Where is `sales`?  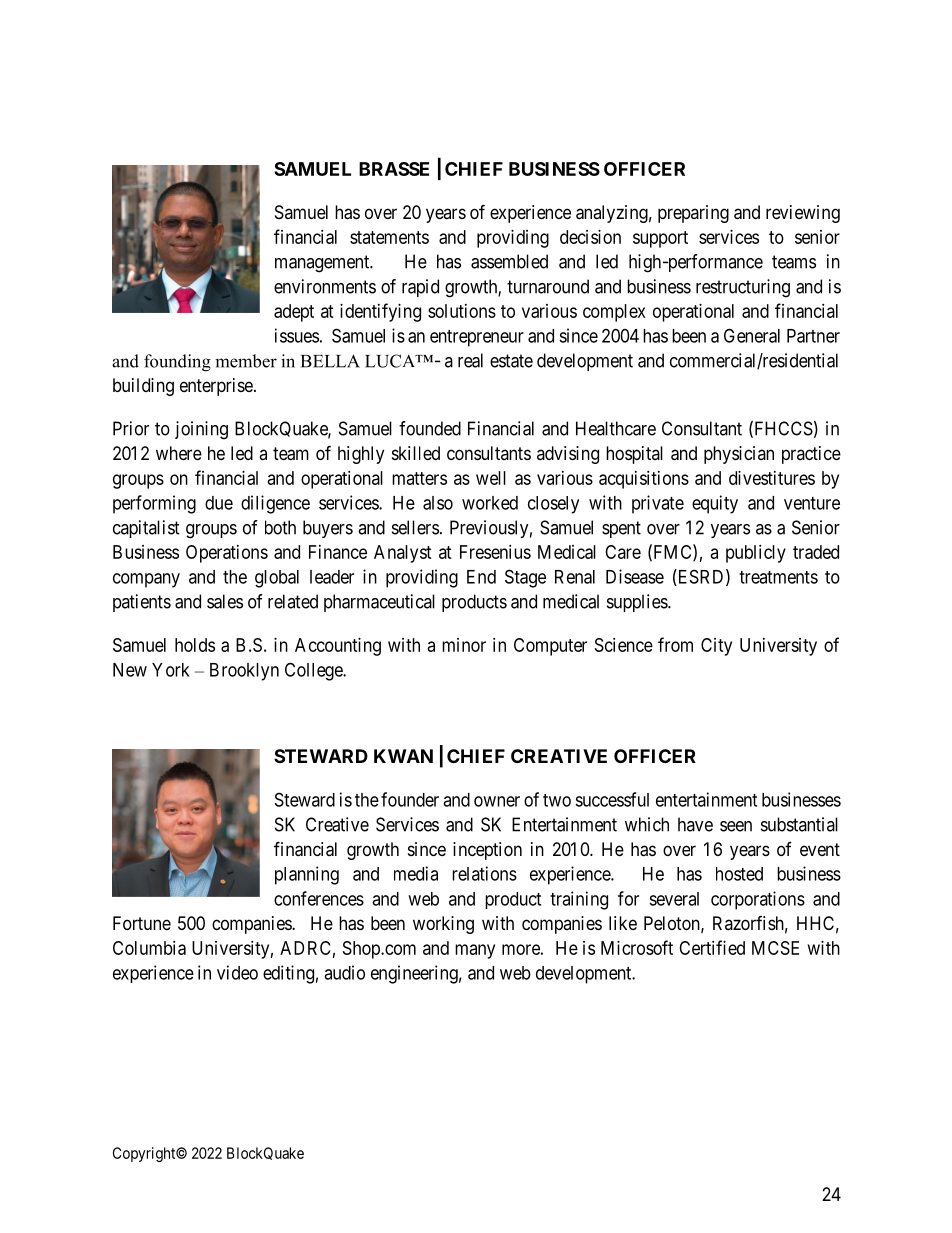 sales is located at coordinates (225, 601).
